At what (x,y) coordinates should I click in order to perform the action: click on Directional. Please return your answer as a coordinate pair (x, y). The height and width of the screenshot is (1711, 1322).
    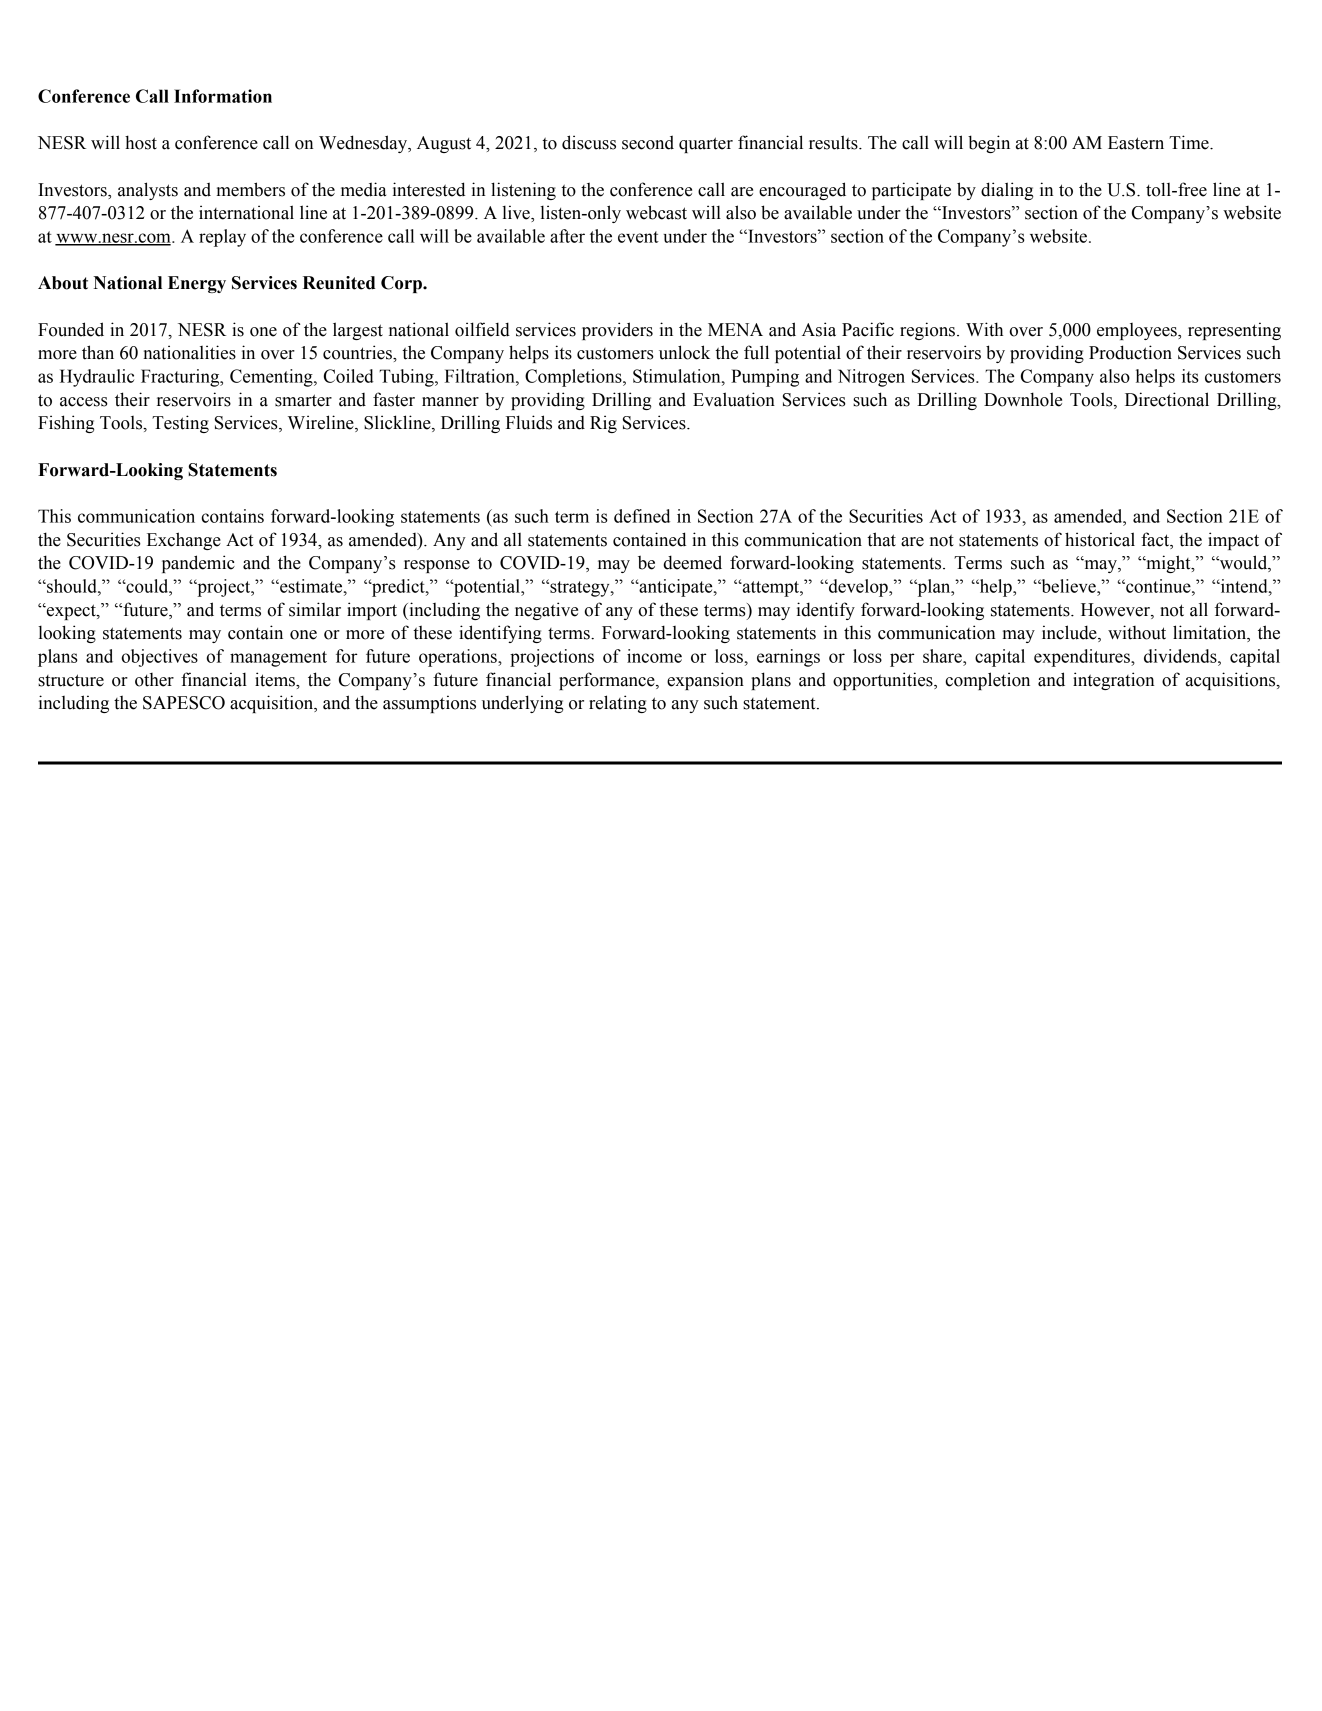
    Looking at the image, I should click on (1167, 399).
